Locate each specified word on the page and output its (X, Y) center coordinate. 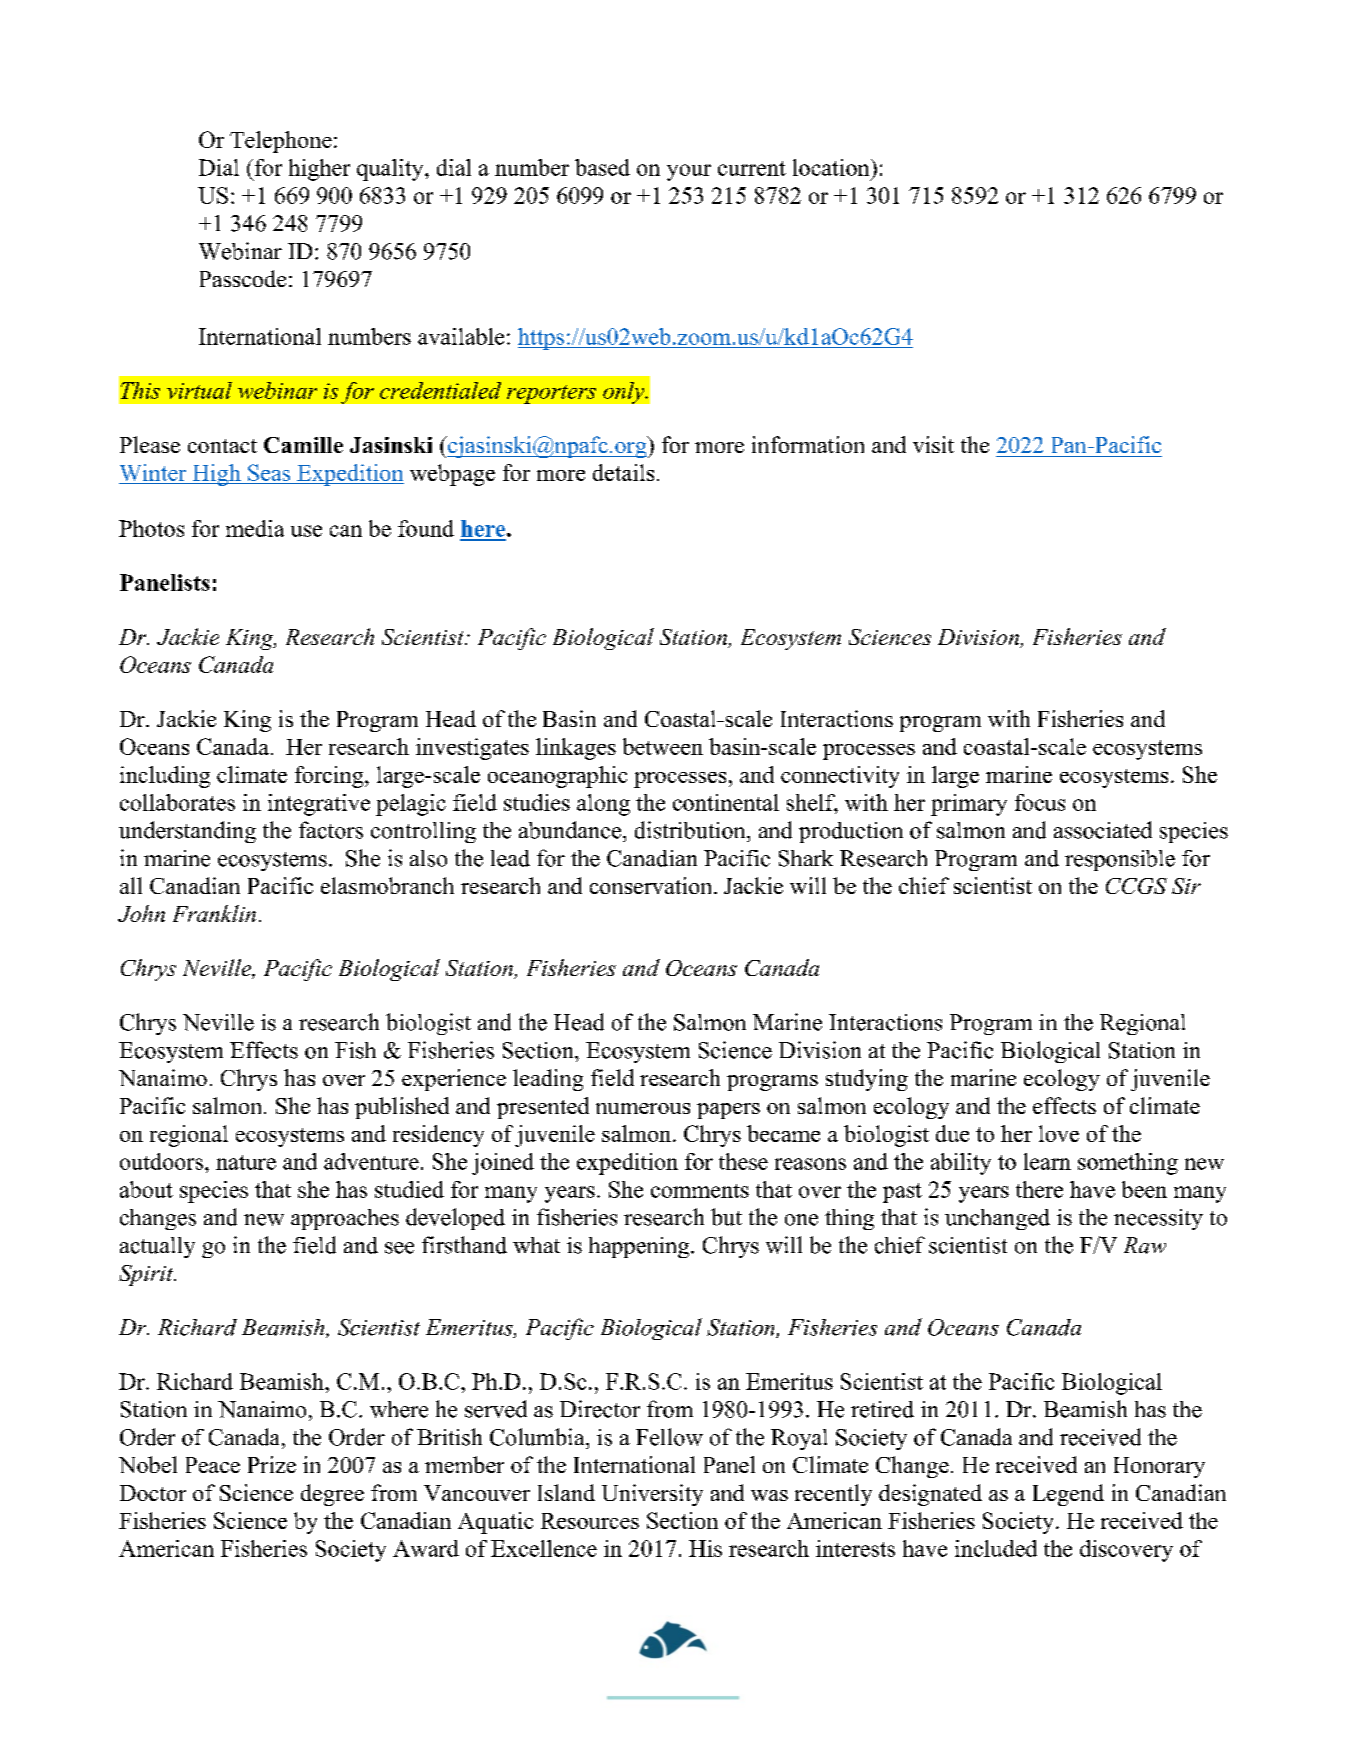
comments (700, 1191)
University (652, 1495)
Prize (272, 1464)
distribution (691, 830)
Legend (1068, 1495)
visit (933, 444)
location (832, 167)
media (255, 528)
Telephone (281, 142)
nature (246, 1162)
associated (1103, 830)
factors (331, 830)
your (689, 172)
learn (1047, 1161)
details (623, 472)
